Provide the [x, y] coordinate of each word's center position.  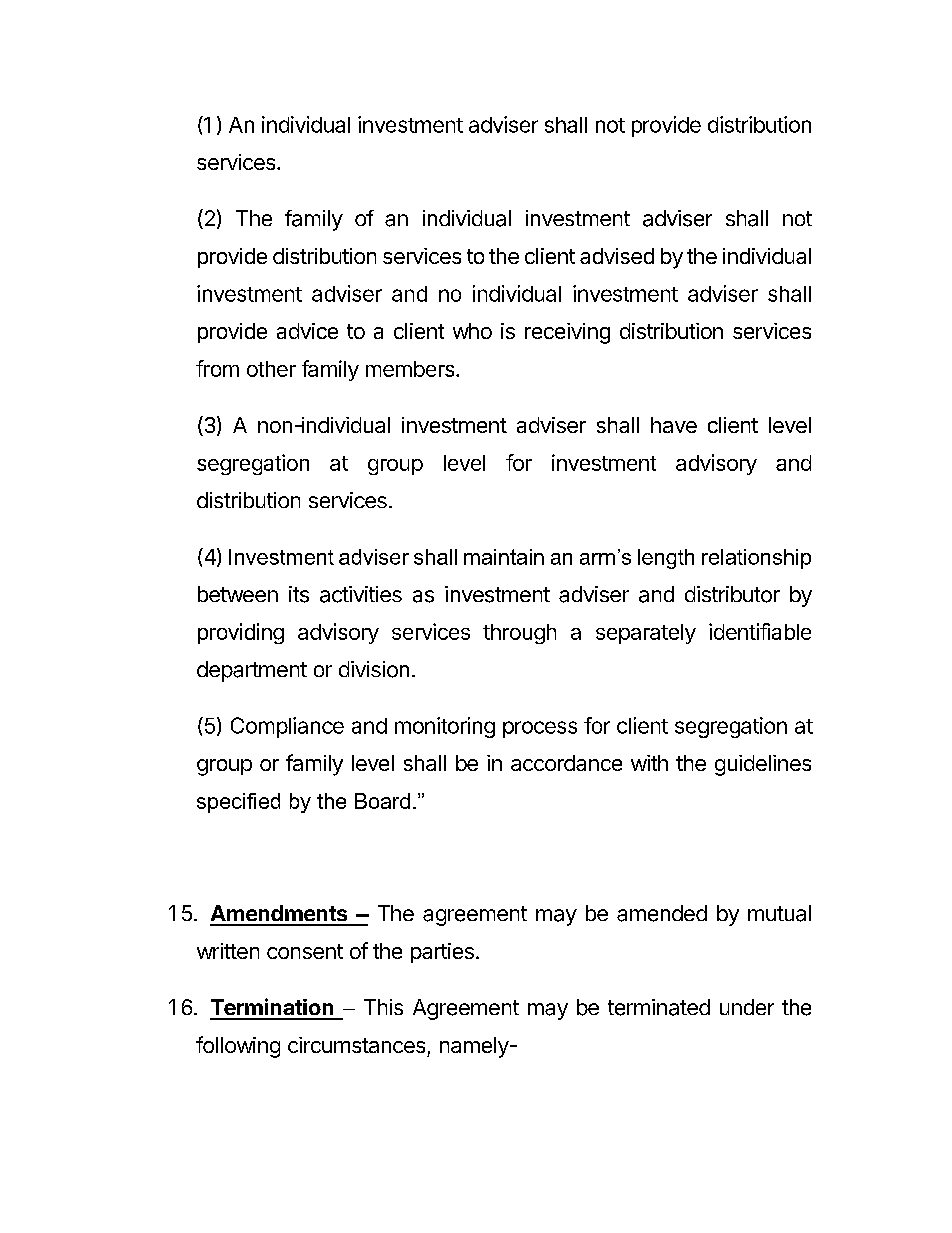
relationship [756, 559]
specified [238, 803]
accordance [566, 763]
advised [617, 256]
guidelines [763, 765]
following [238, 1047]
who [472, 331]
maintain [504, 557]
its [299, 594]
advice [307, 331]
